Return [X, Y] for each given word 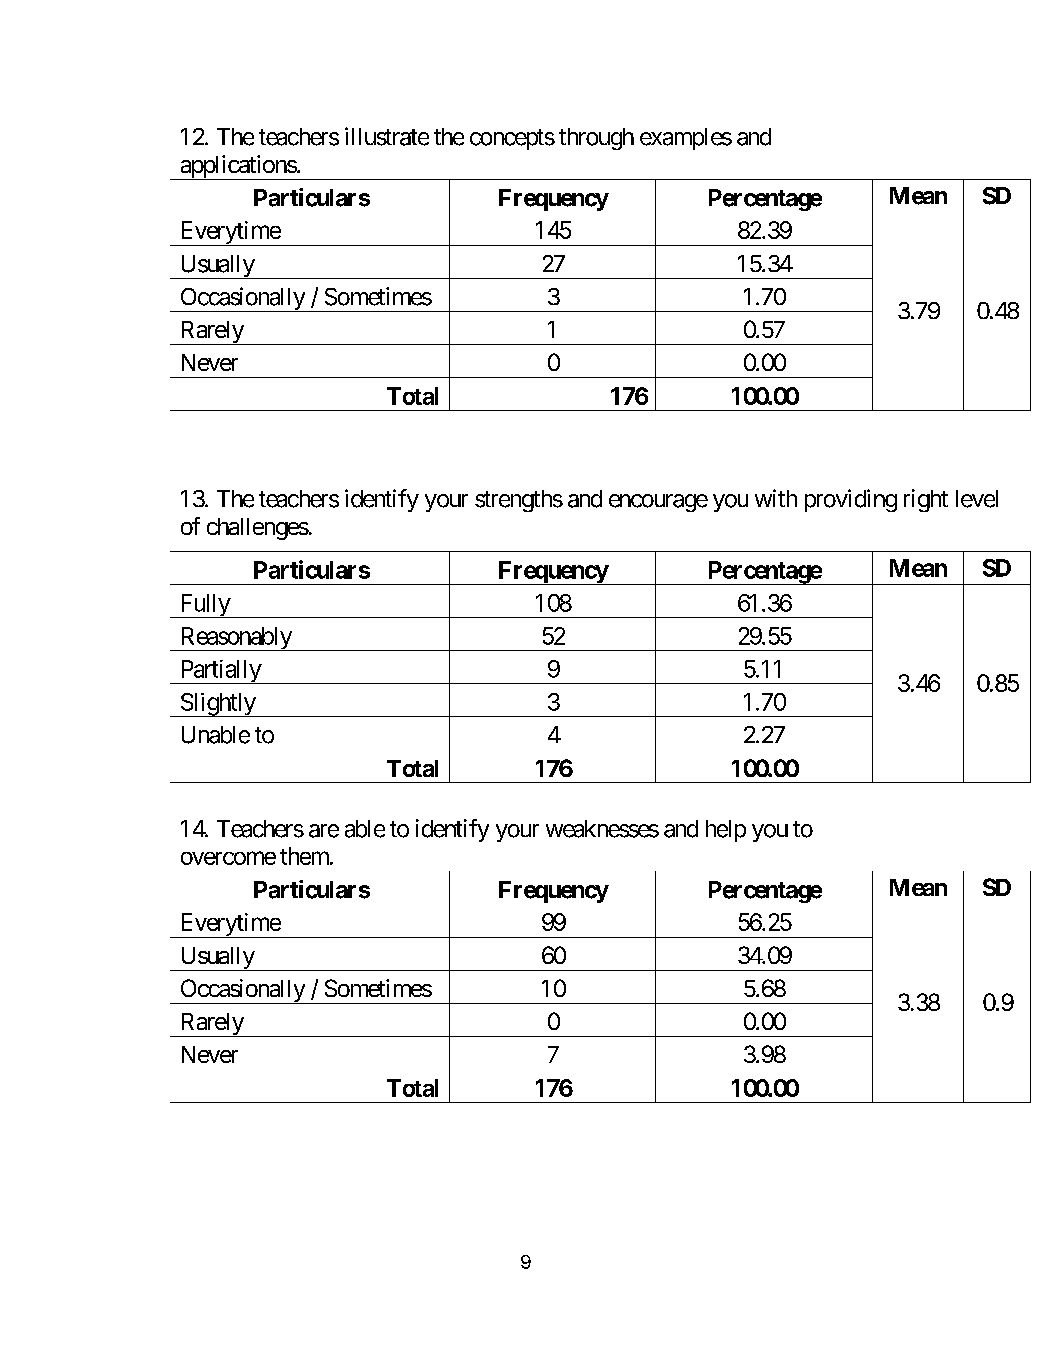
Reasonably [235, 639]
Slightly [217, 705]
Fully [204, 606]
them [305, 856]
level [977, 499]
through [596, 139]
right [926, 500]
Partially [220, 672]
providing [851, 500]
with [776, 498]
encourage [658, 503]
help [726, 831]
